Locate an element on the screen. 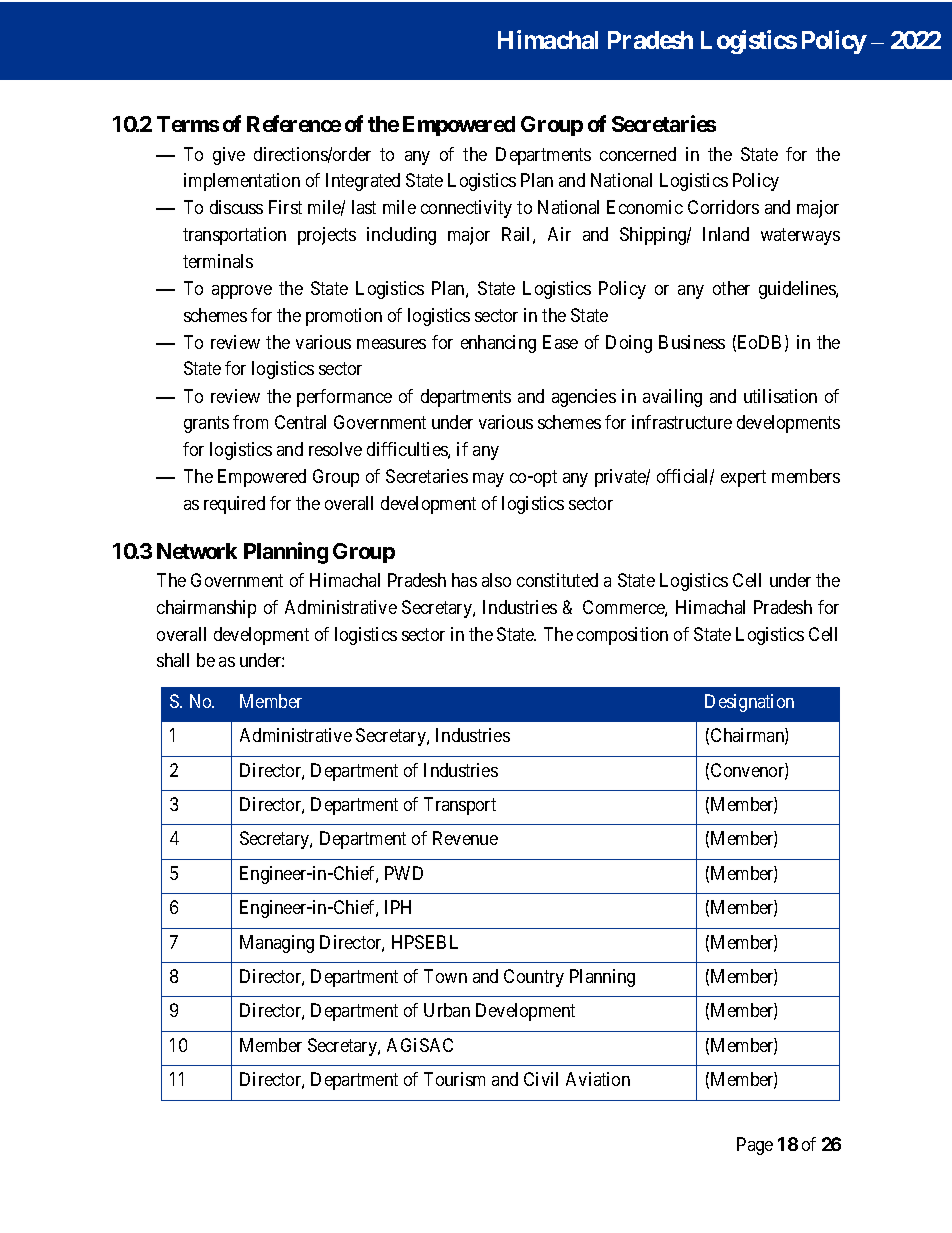 The width and height of the screenshot is (952, 1233). Civil is located at coordinates (541, 1079).
